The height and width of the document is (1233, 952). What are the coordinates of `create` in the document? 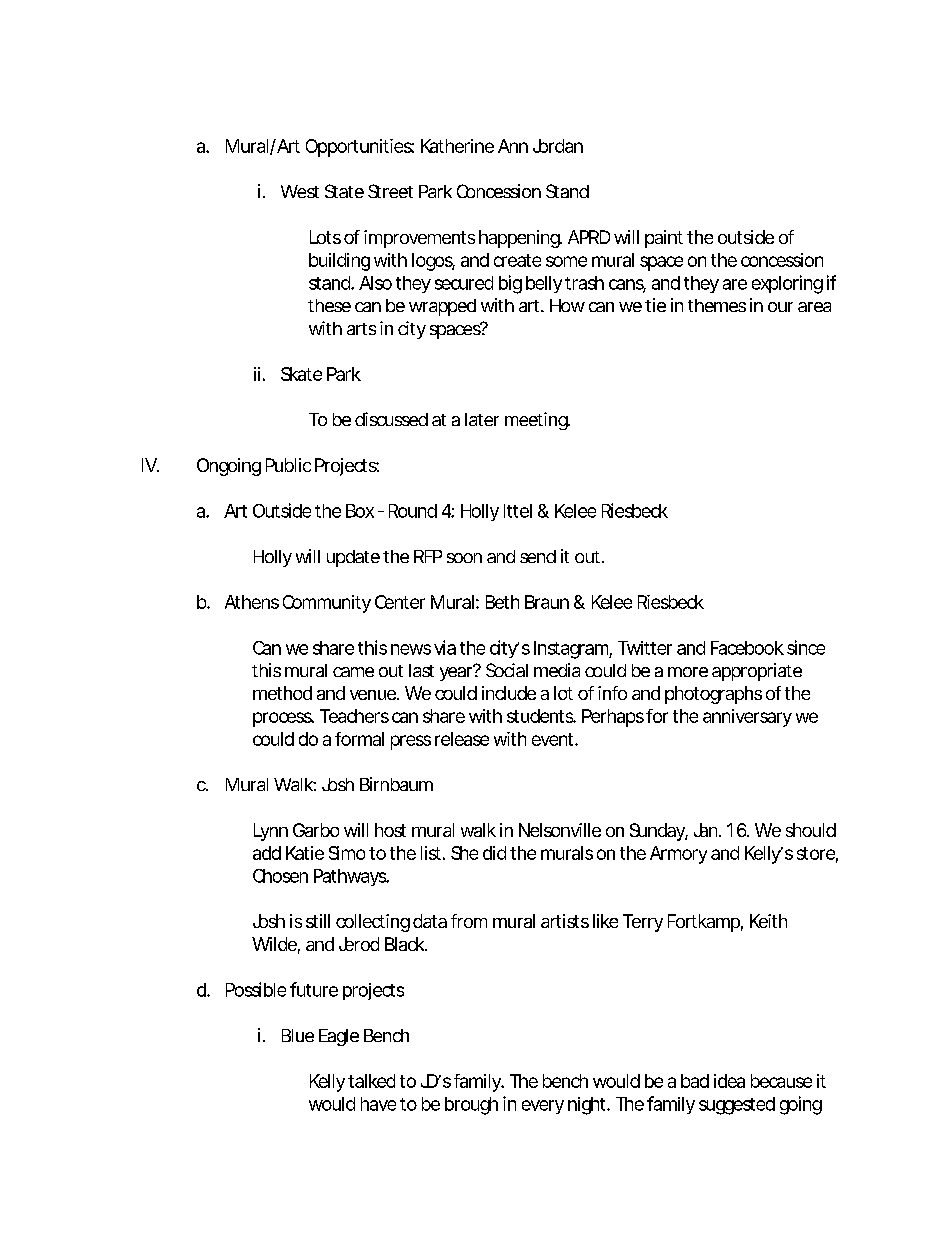 It's located at (517, 260).
